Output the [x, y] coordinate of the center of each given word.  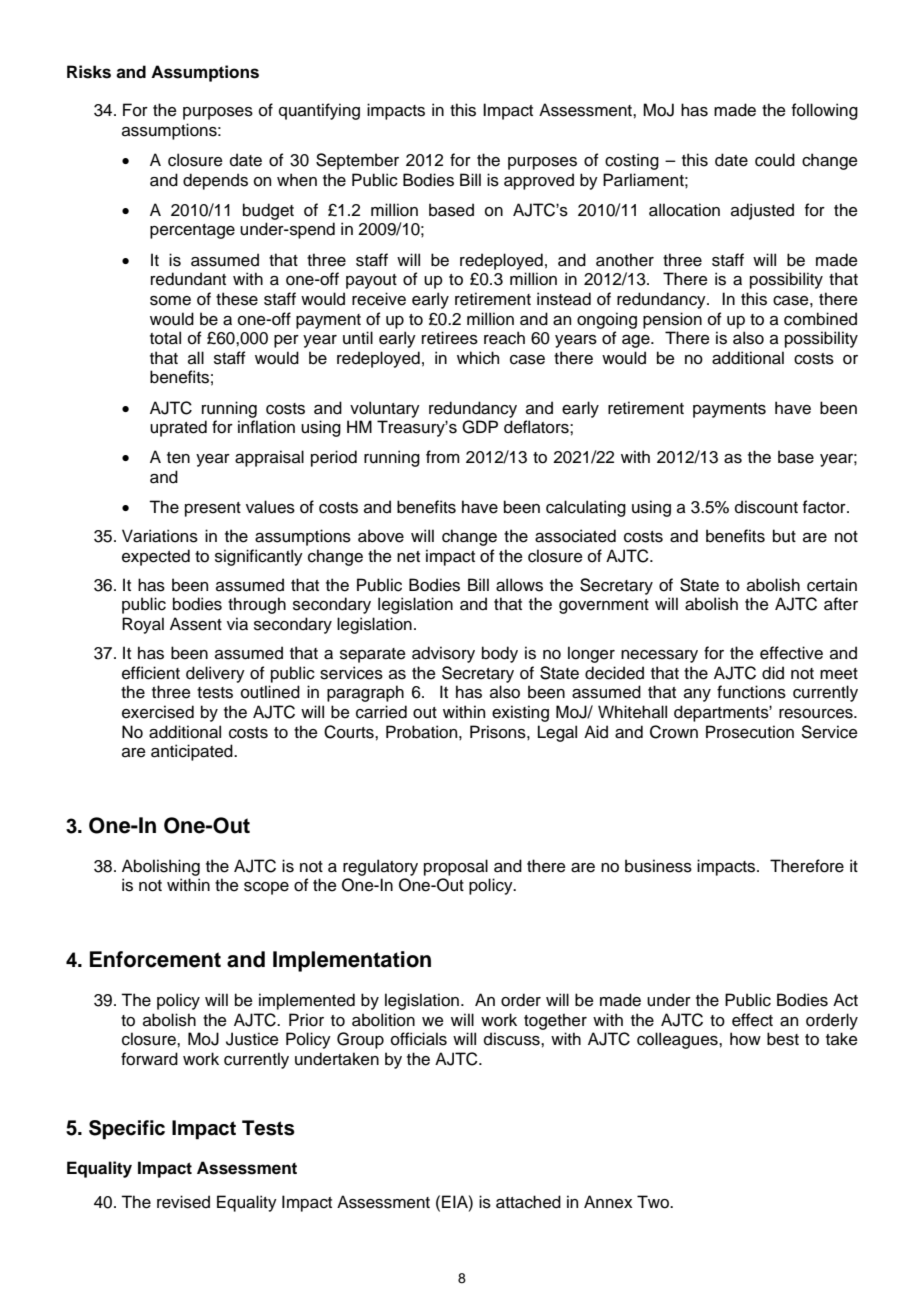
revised [183, 1202]
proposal [456, 867]
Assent [196, 624]
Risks [89, 72]
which [478, 358]
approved [539, 181]
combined [820, 319]
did [773, 673]
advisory [443, 654]
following [825, 111]
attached [528, 1202]
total [165, 338]
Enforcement [155, 959]
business [658, 866]
